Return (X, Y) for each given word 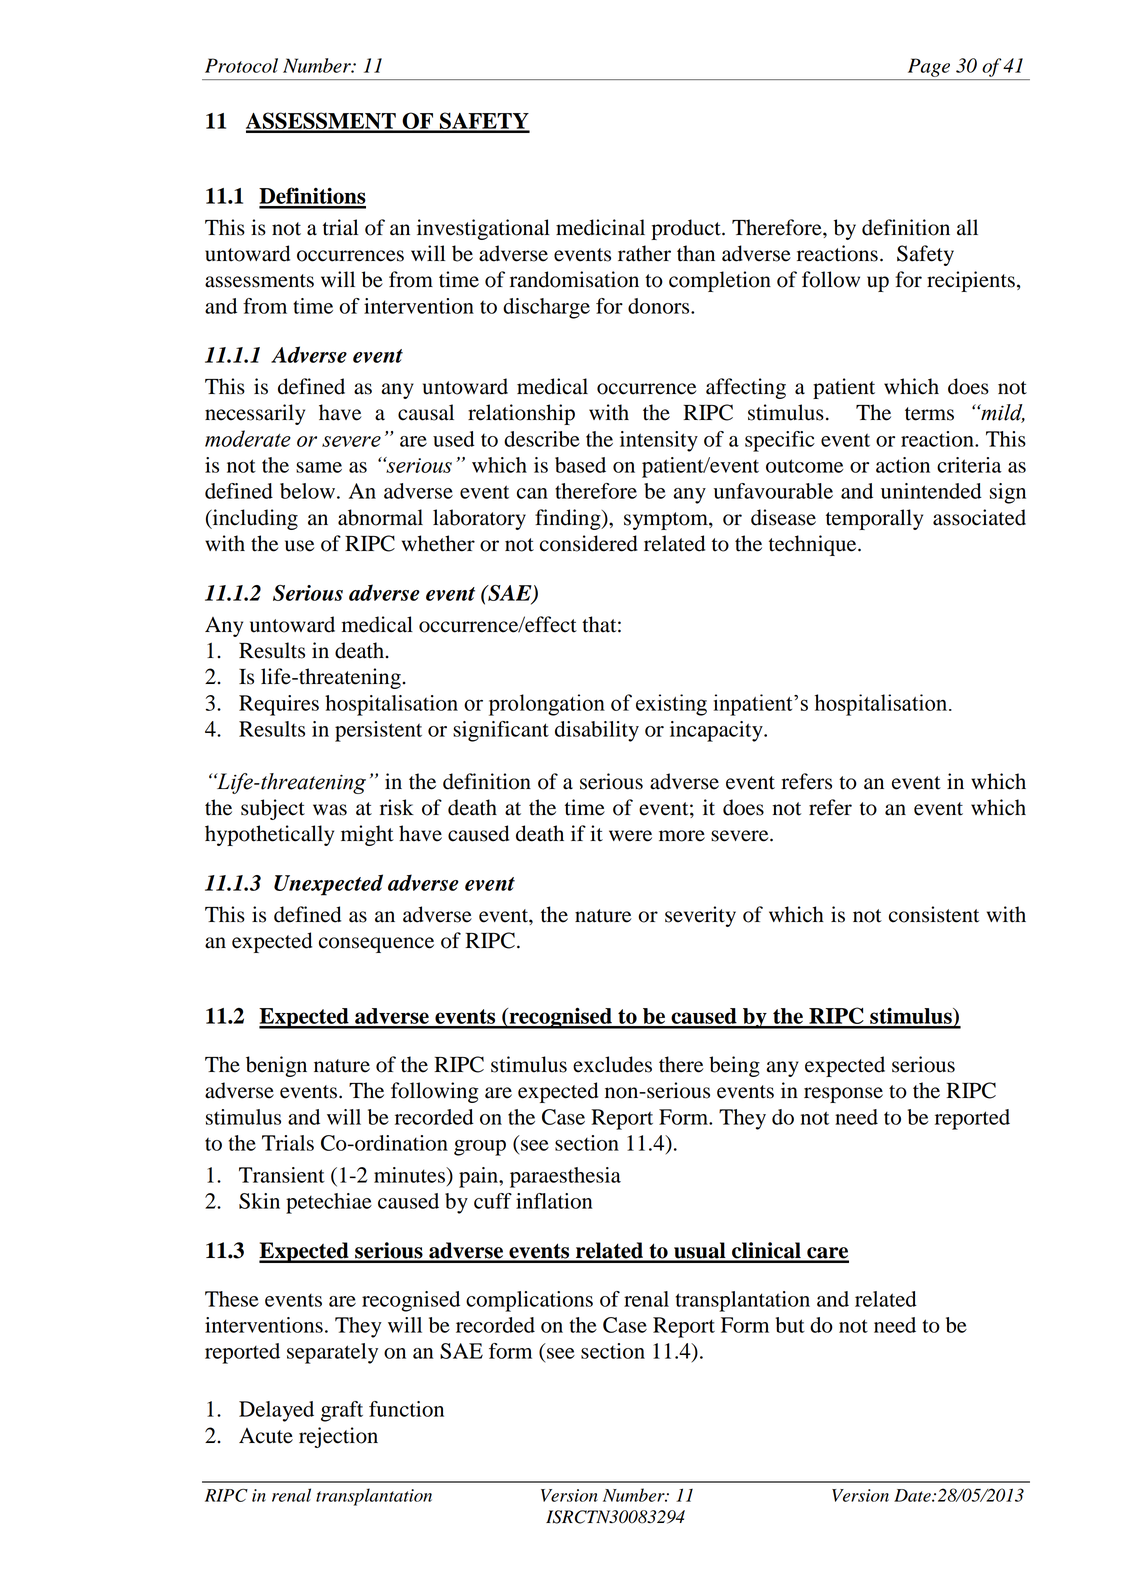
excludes (612, 1064)
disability (597, 731)
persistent (378, 731)
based (580, 465)
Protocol (241, 65)
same (319, 467)
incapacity (717, 731)
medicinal (600, 227)
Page (929, 67)
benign (276, 1066)
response (843, 1095)
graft (342, 1411)
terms (929, 414)
